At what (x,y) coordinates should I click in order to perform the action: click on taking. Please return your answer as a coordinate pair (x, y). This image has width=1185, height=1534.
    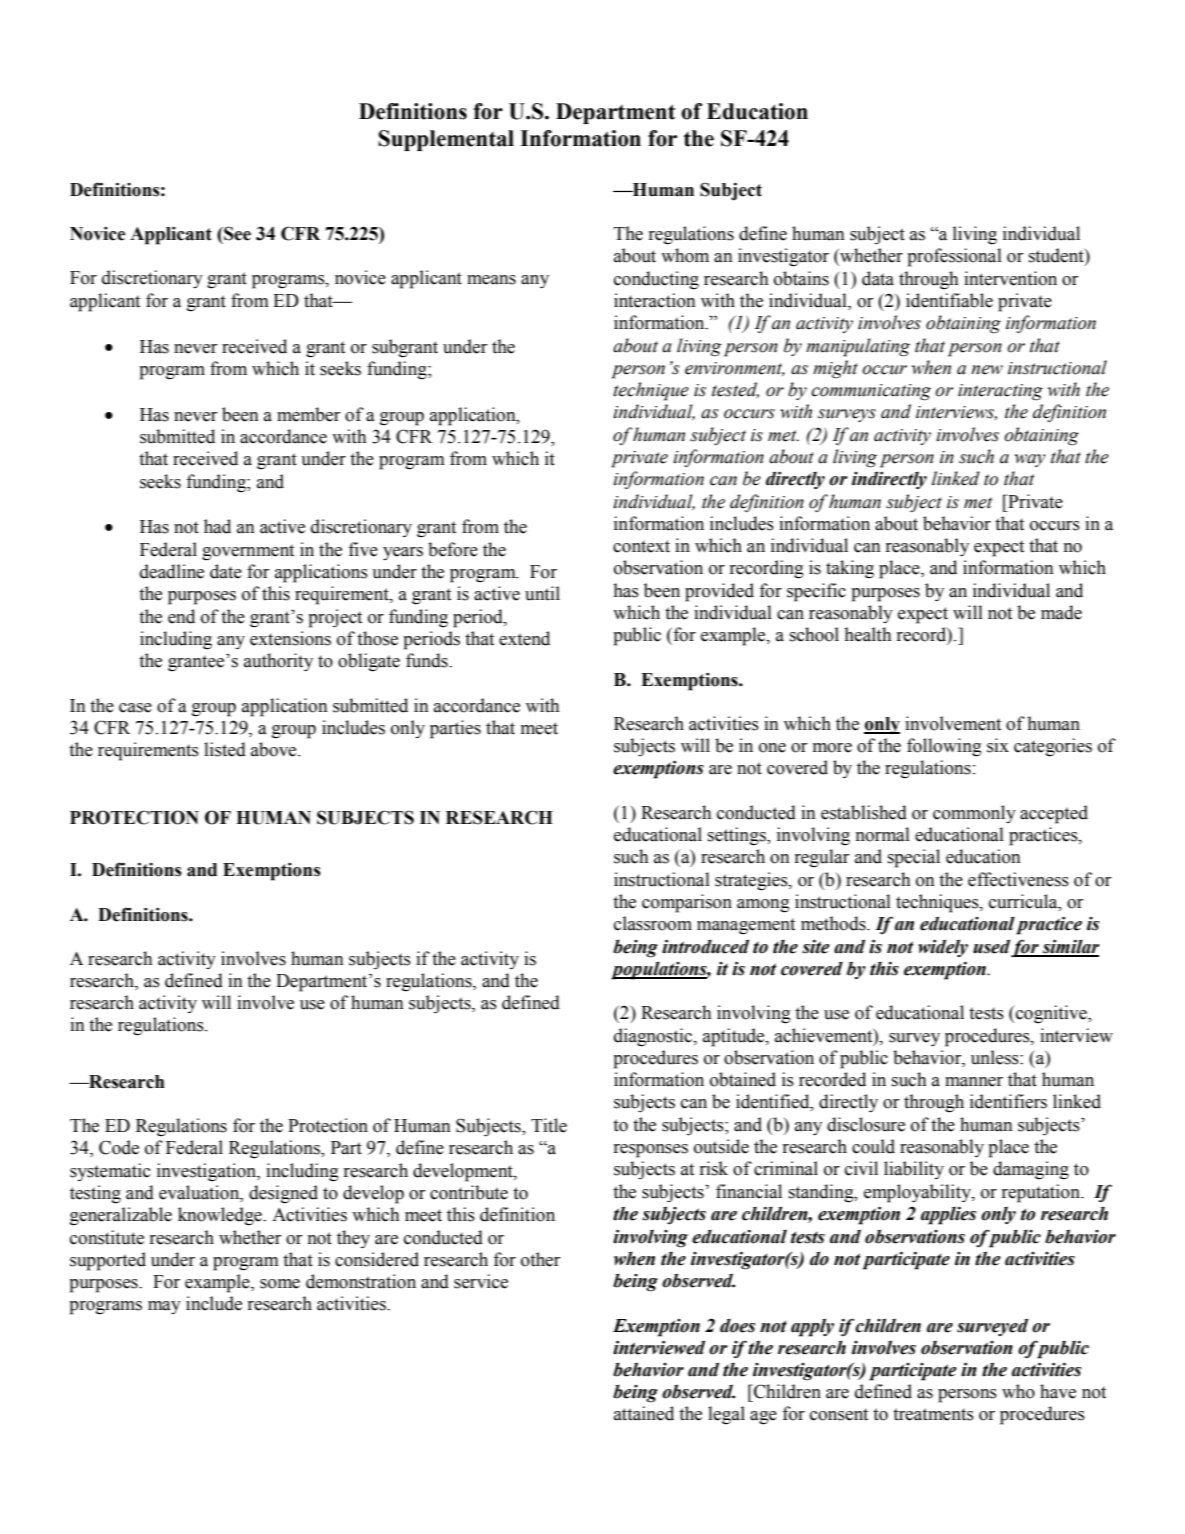
    Looking at the image, I should click on (850, 569).
